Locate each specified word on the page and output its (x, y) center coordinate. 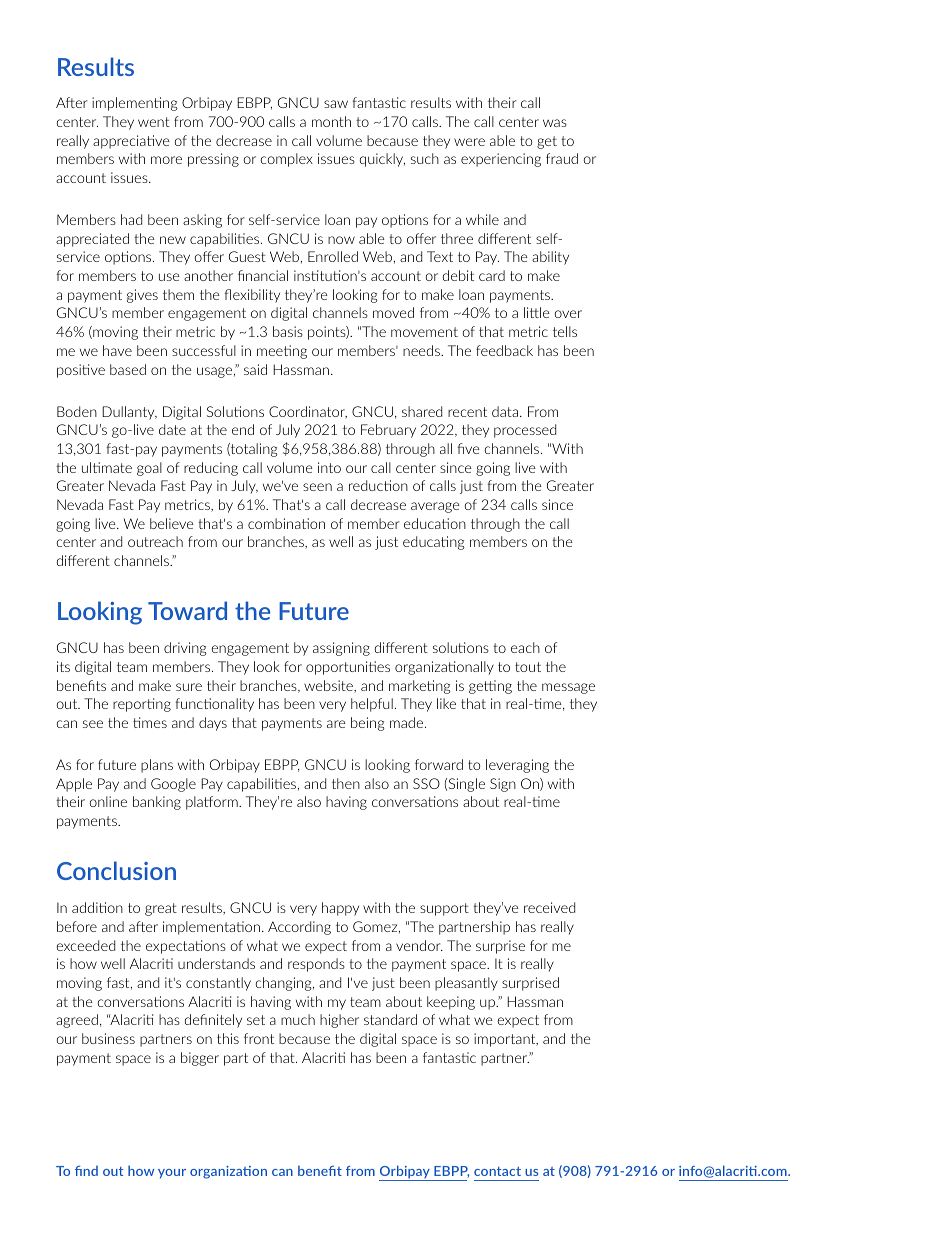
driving (185, 649)
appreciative (131, 142)
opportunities (348, 668)
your (172, 1174)
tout (528, 667)
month (331, 121)
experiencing (501, 160)
